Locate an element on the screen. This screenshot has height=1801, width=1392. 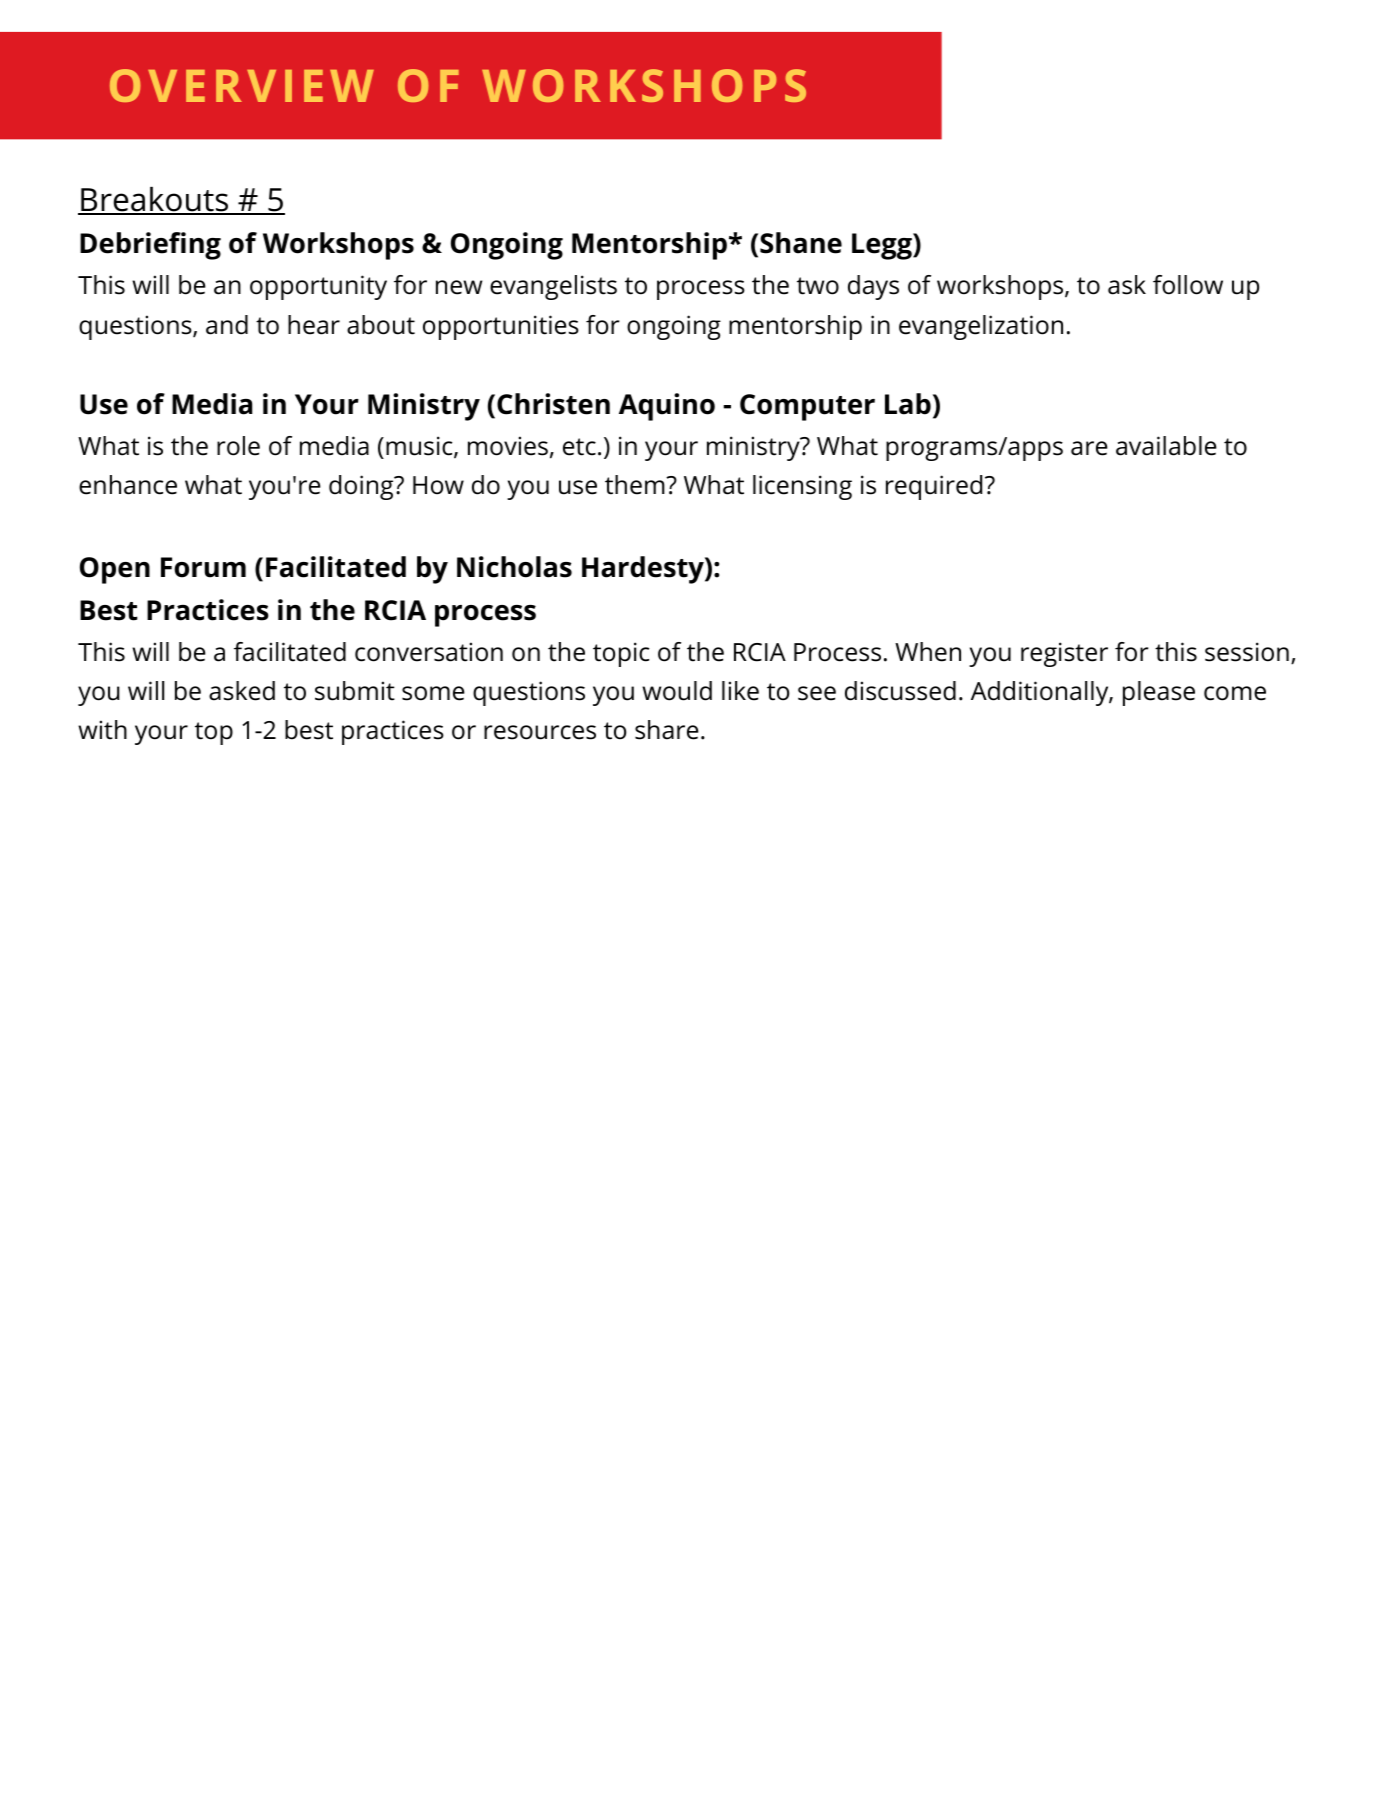
evangelists is located at coordinates (553, 287).
